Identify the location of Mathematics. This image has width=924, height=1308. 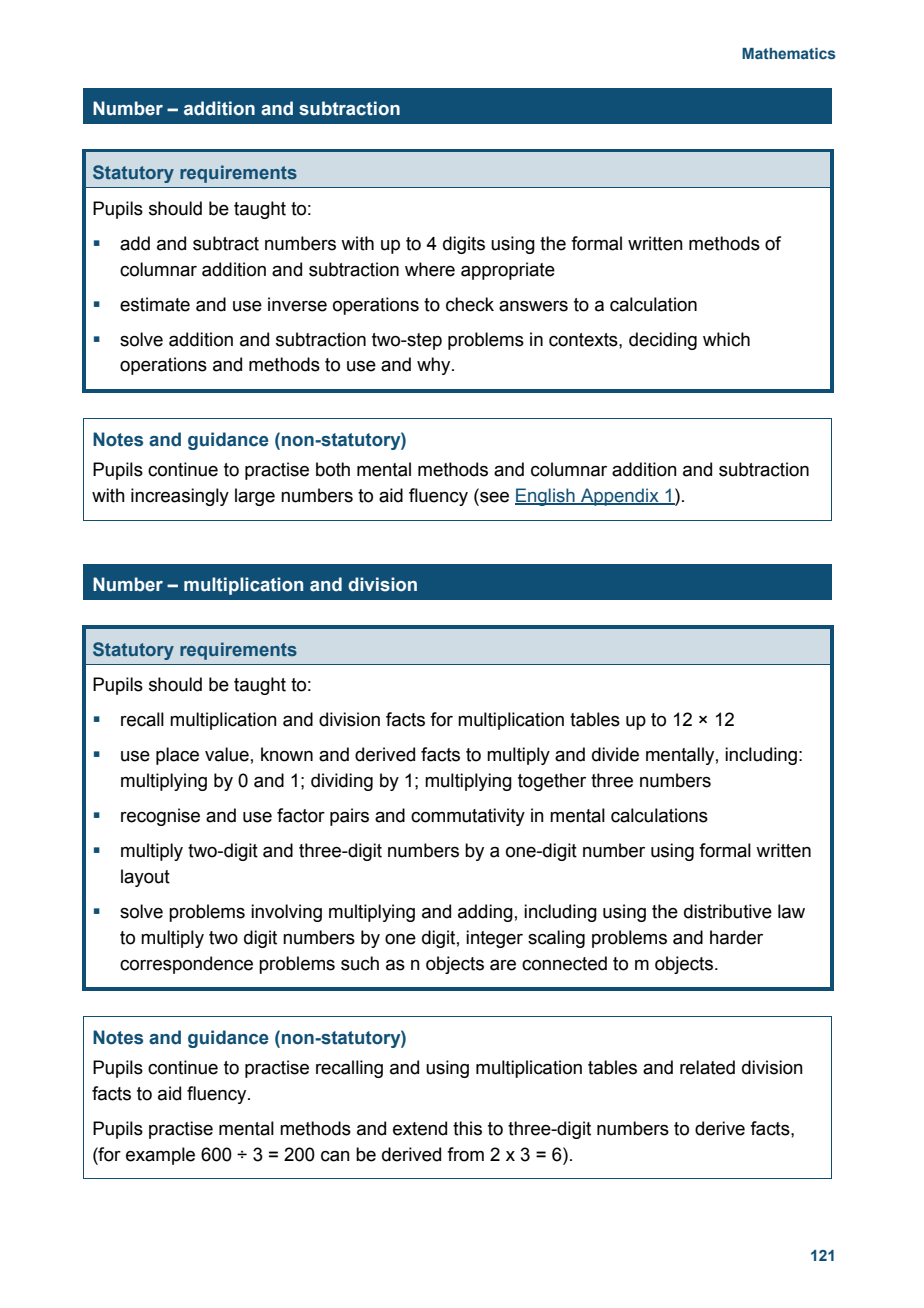
(789, 53).
